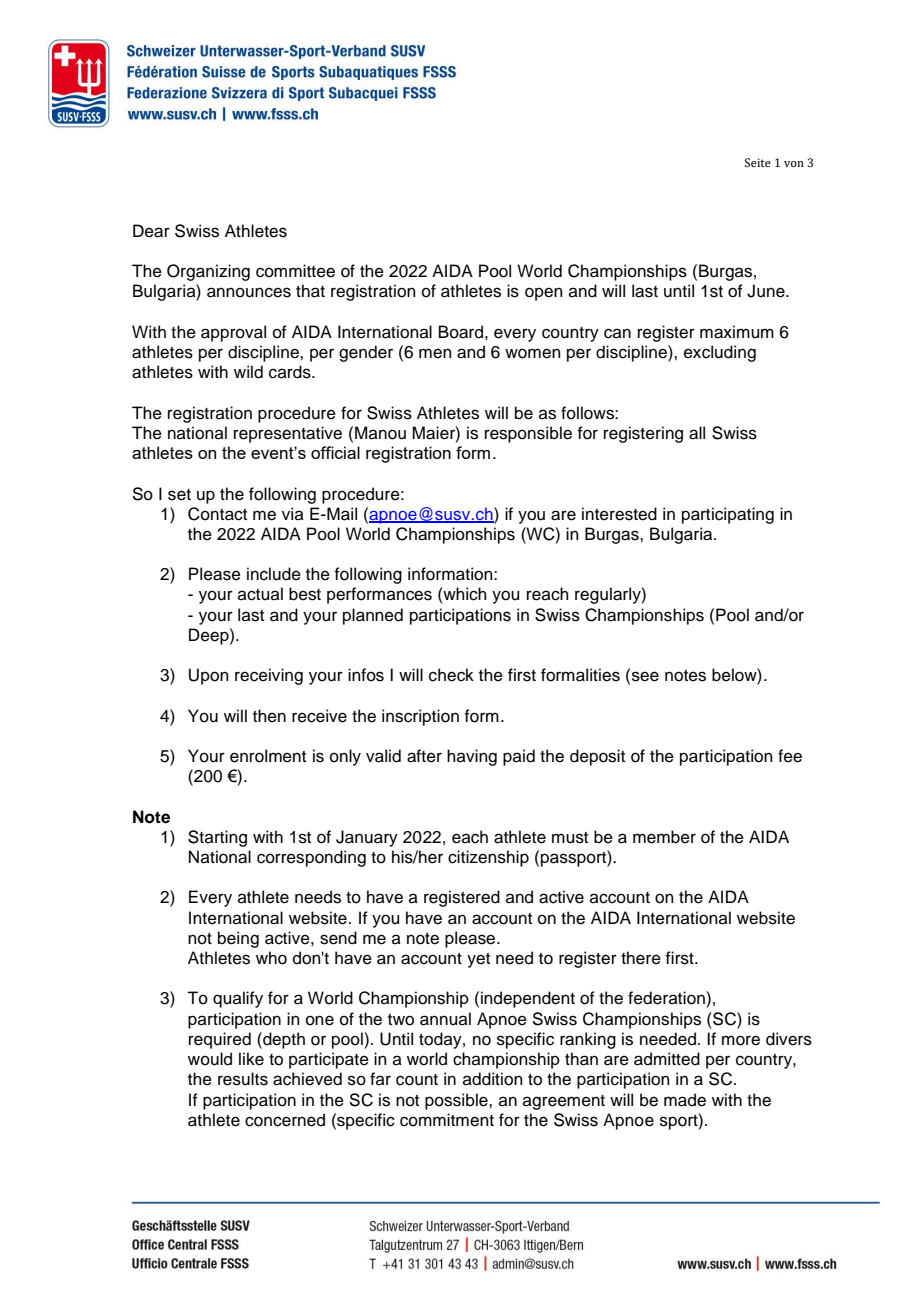 The image size is (924, 1308). What do you see at coordinates (243, 1079) in the document?
I see `results` at bounding box center [243, 1079].
